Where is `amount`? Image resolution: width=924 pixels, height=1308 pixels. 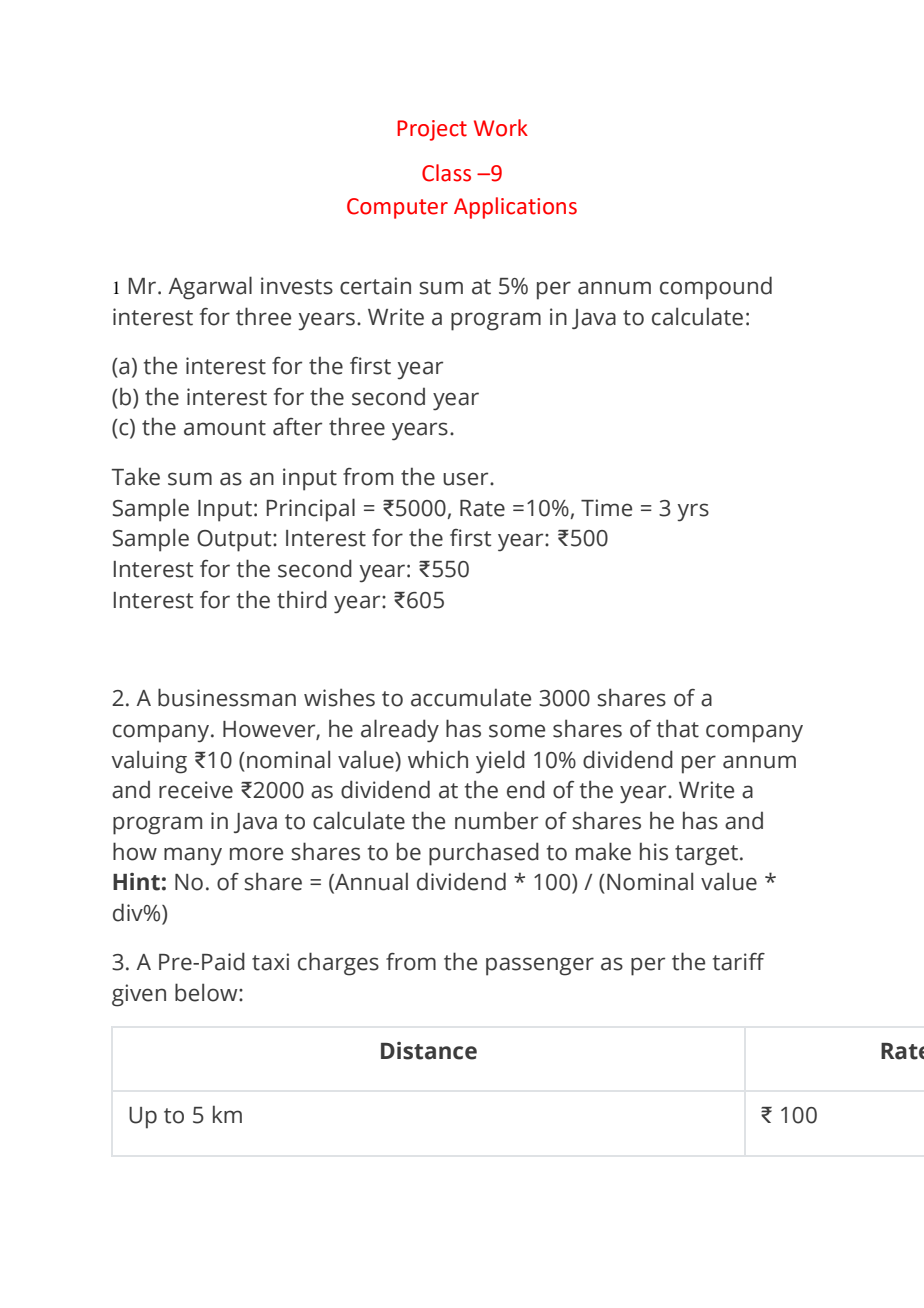 amount is located at coordinates (225, 428).
